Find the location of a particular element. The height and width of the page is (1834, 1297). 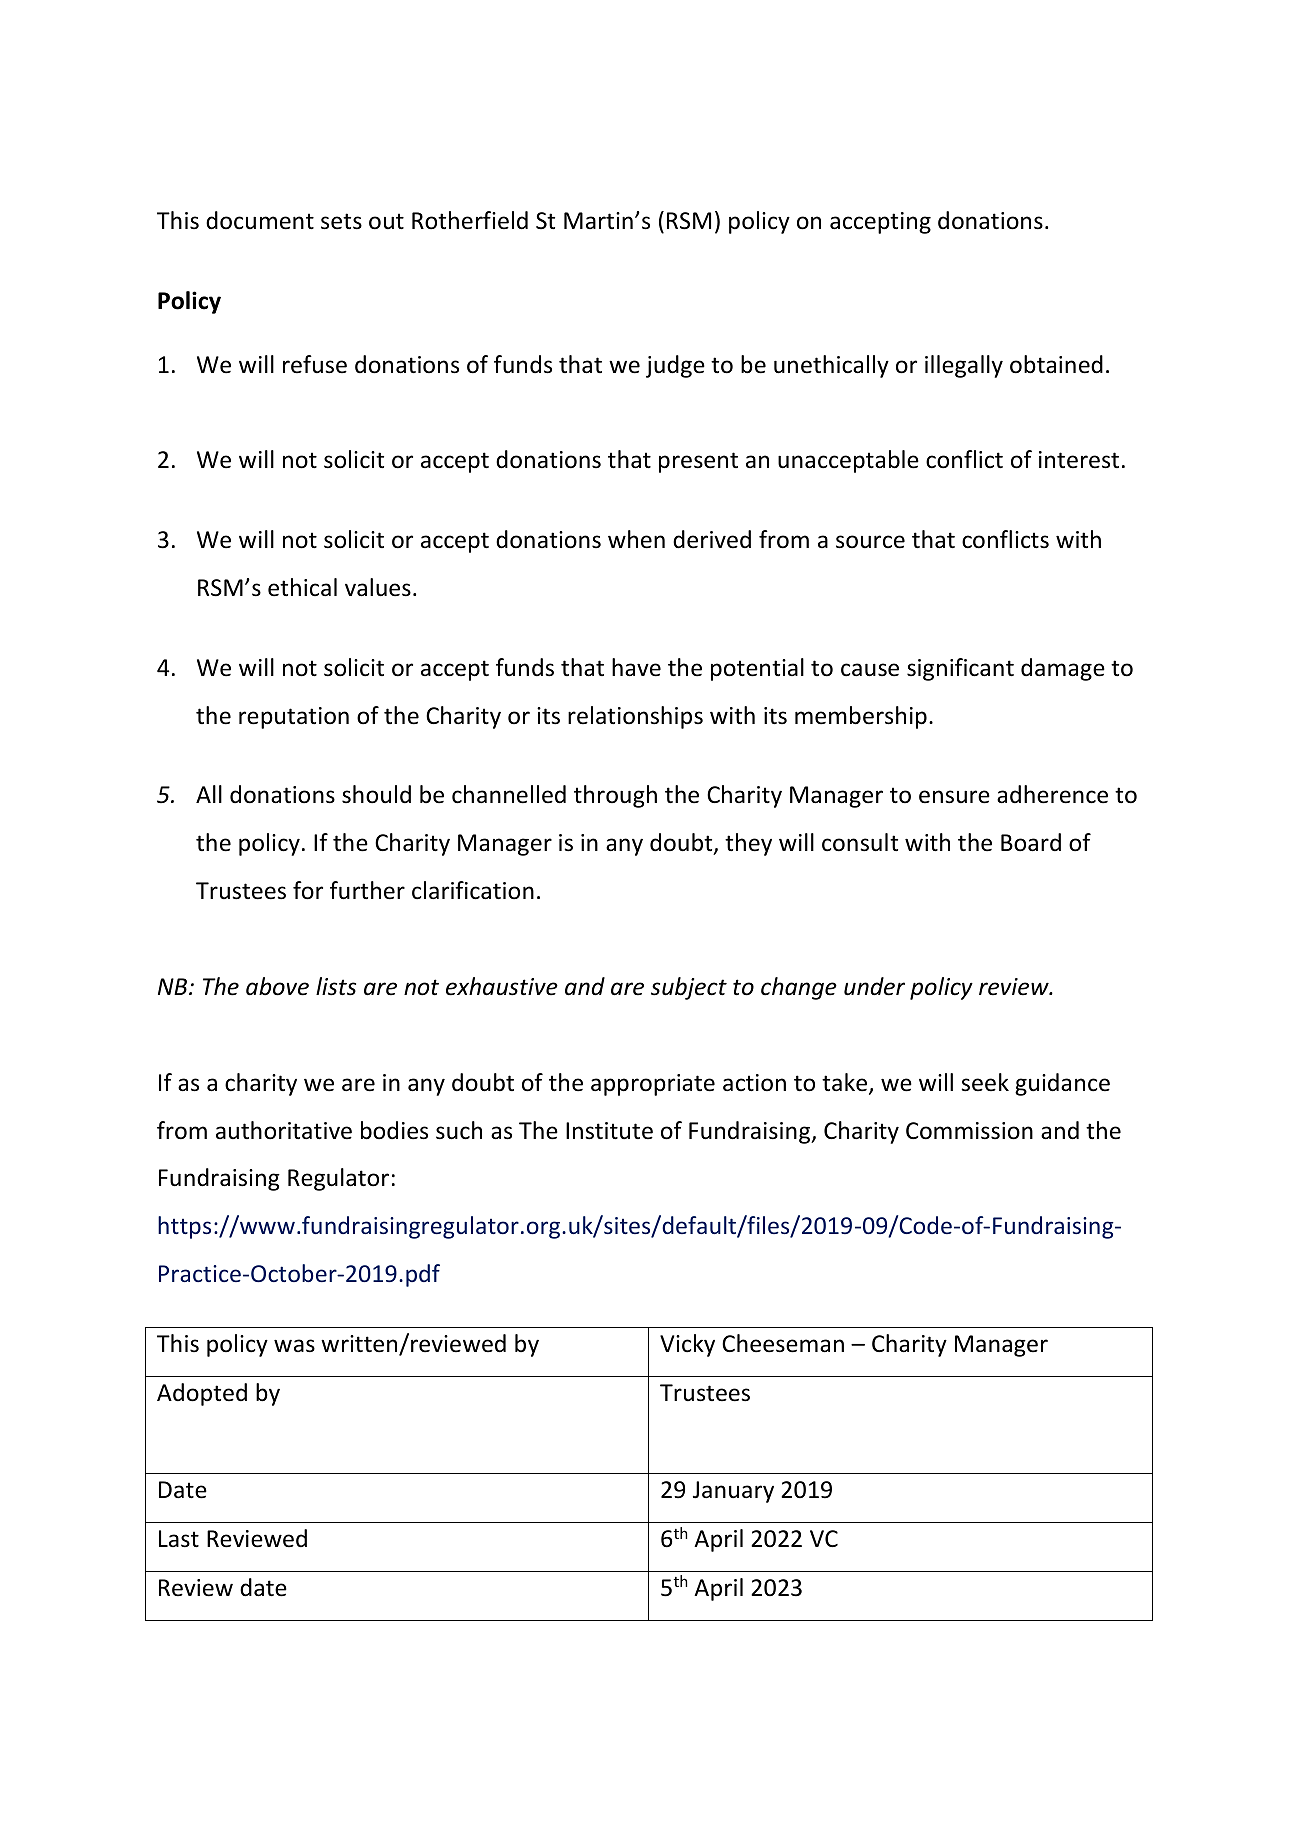

judge is located at coordinates (675, 366).
